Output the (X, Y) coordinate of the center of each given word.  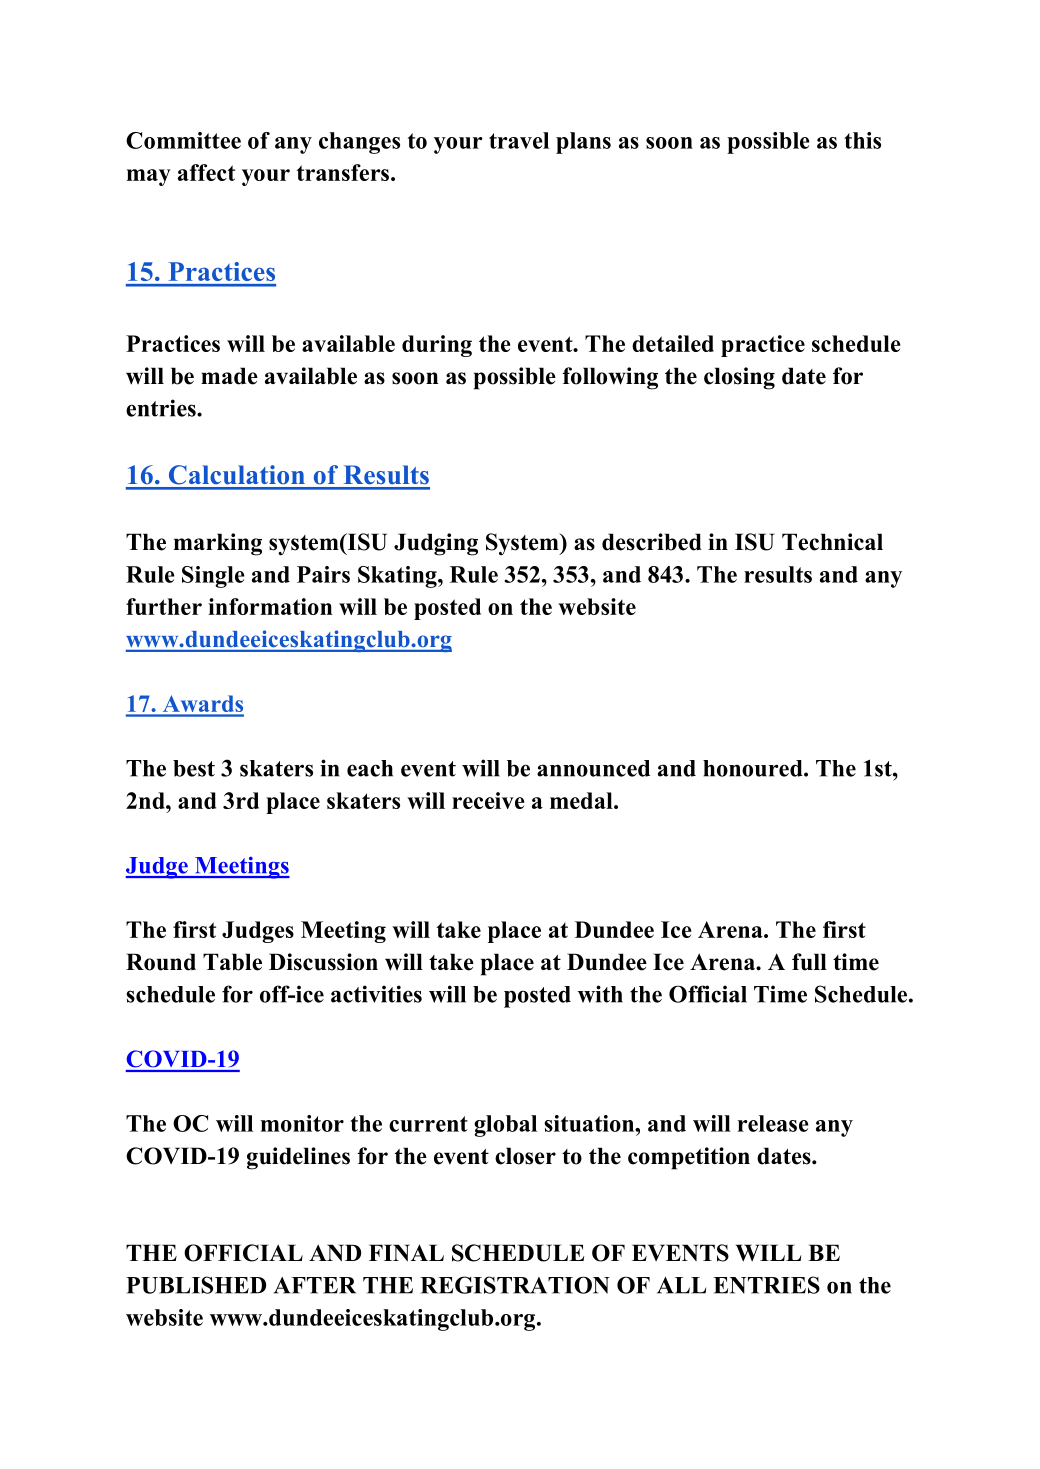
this (862, 140)
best (194, 768)
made (229, 376)
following (610, 378)
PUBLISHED (196, 1285)
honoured (754, 768)
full (809, 962)
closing (739, 378)
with (600, 994)
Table (232, 962)
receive (488, 800)
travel (519, 140)
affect (206, 172)
